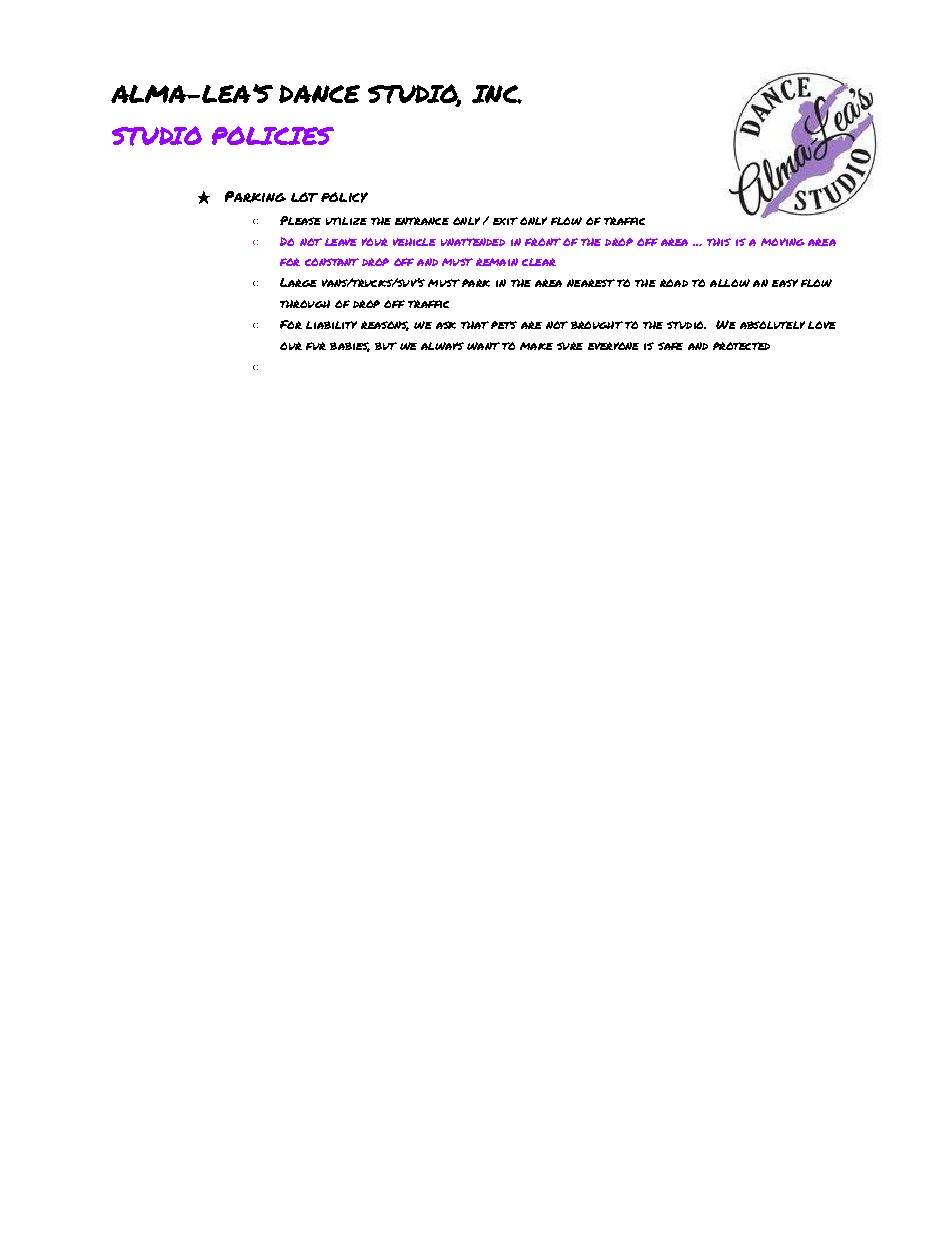  Describe the element at coordinates (273, 135) in the image. I see `POLICIES` at that location.
